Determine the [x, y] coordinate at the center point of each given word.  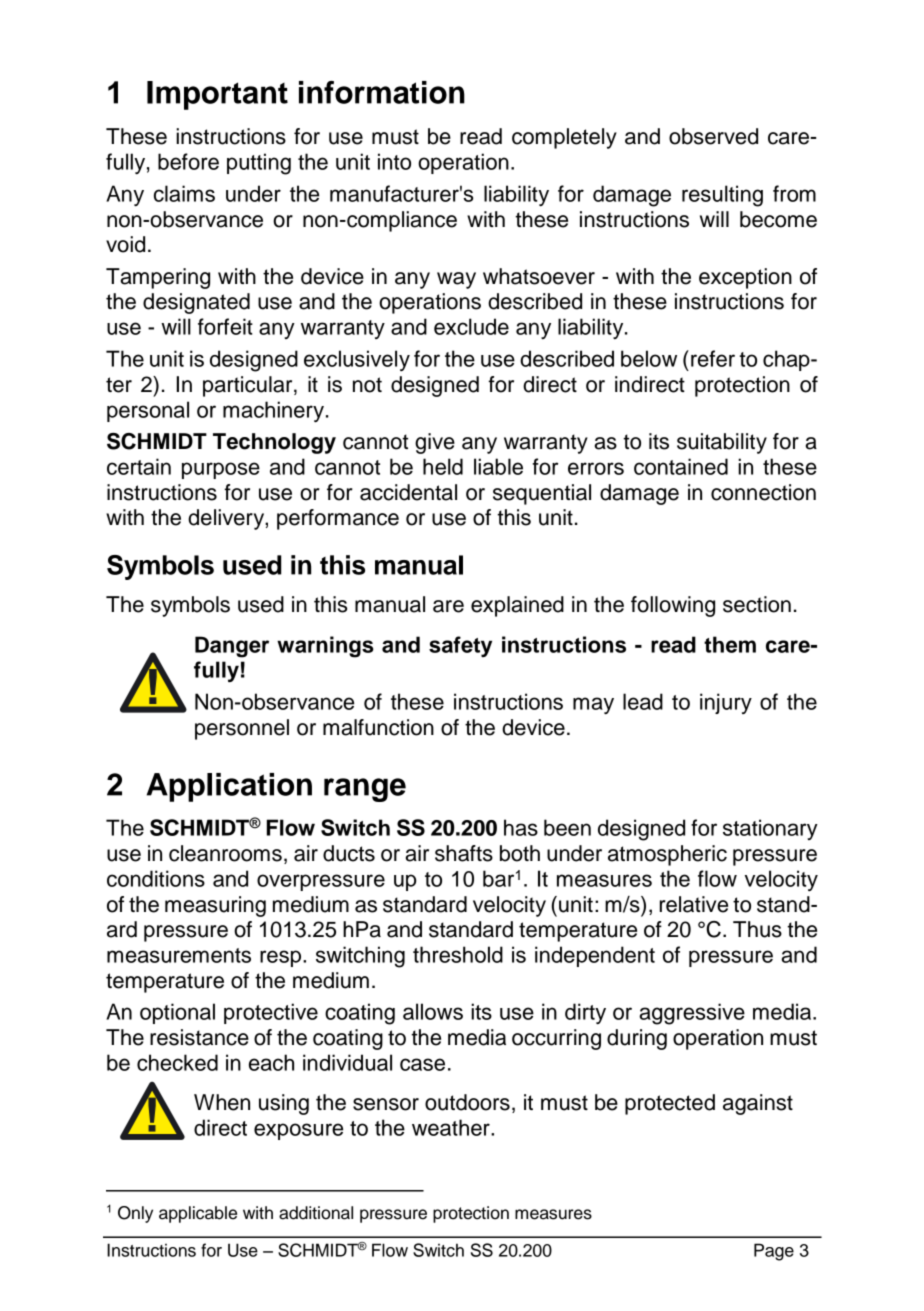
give [435, 443]
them [730, 644]
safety [460, 647]
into [394, 161]
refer [713, 358]
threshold [458, 954]
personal [148, 411]
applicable [198, 1214]
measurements [179, 955]
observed [713, 136]
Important [217, 95]
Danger [232, 647]
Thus [757, 929]
